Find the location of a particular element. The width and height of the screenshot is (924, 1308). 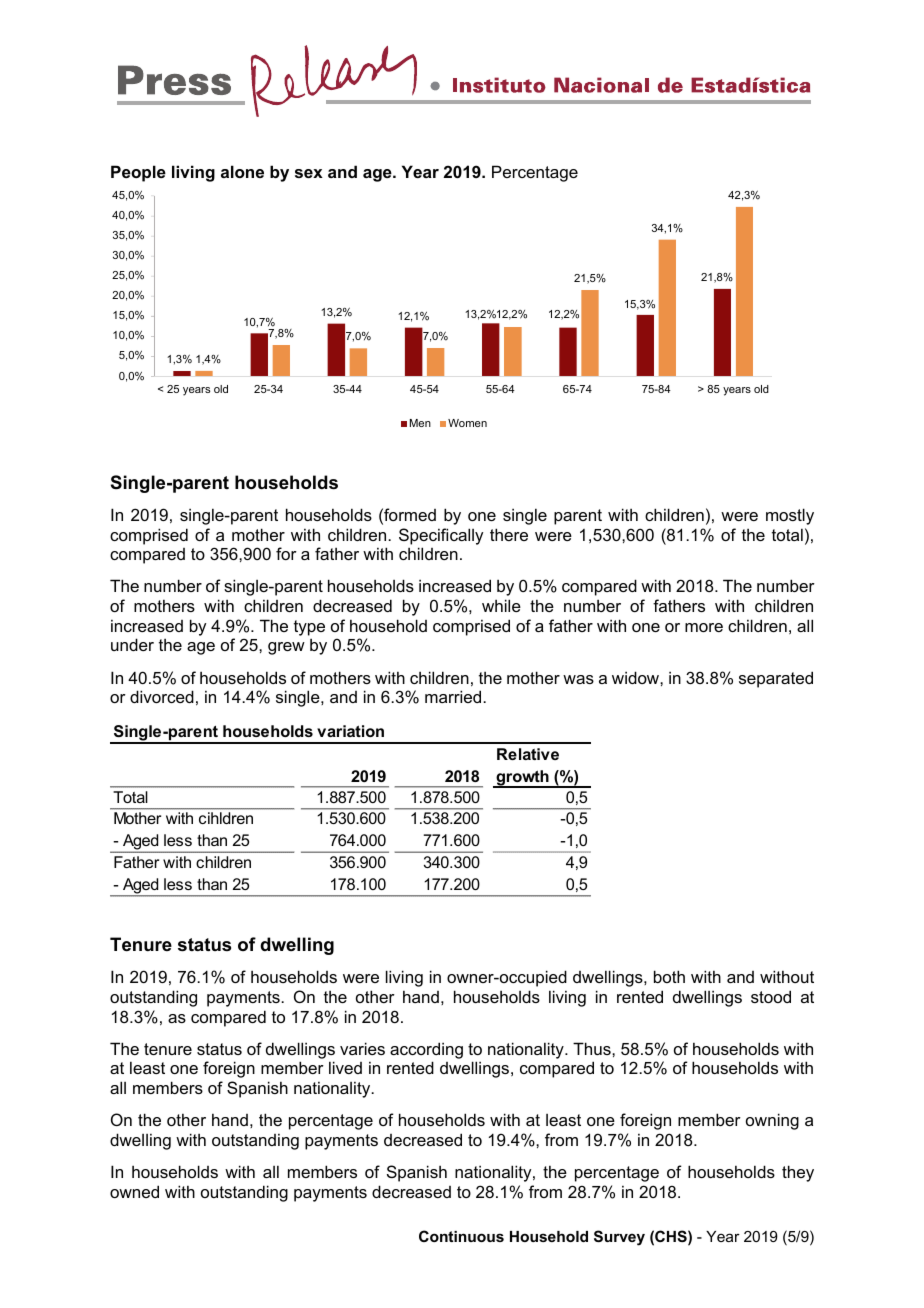

mostly is located at coordinates (790, 516).
